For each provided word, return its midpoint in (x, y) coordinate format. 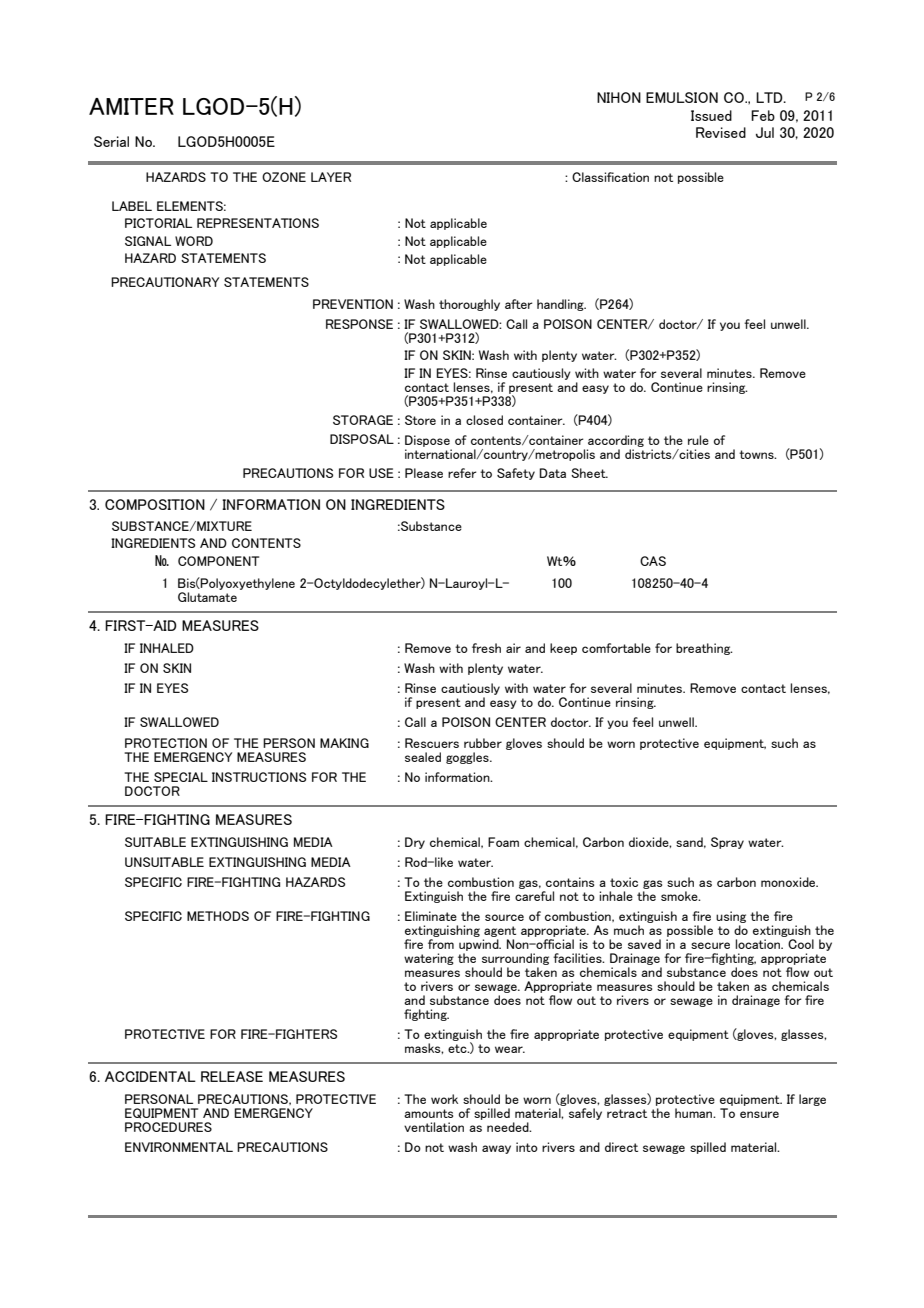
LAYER (331, 177)
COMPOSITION (155, 504)
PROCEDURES (168, 1127)
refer (462, 473)
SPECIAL (181, 777)
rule (698, 440)
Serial (111, 141)
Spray (727, 843)
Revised (721, 132)
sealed (423, 757)
